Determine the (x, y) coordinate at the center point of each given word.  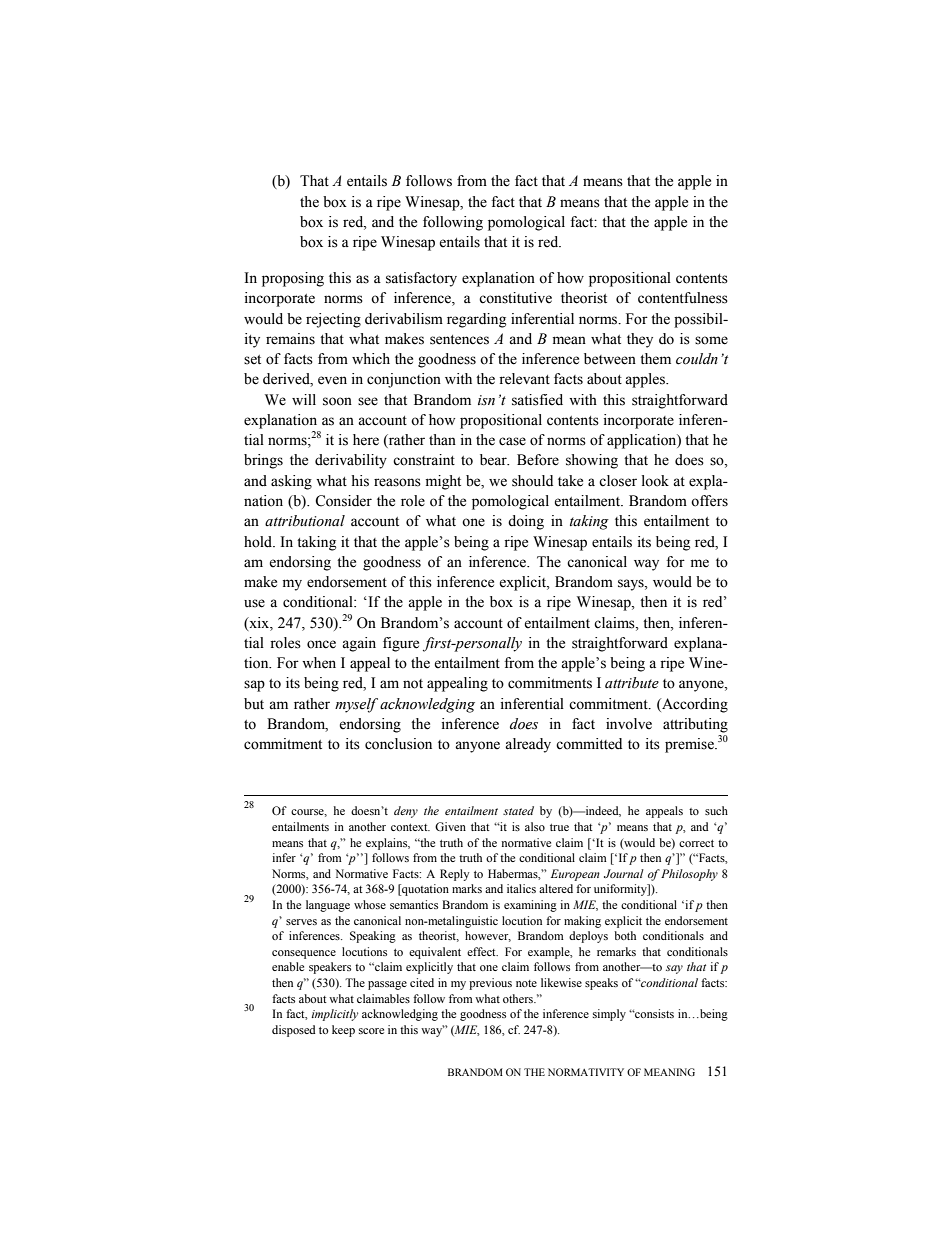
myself (356, 705)
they (640, 340)
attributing (695, 725)
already (528, 745)
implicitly (334, 1015)
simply (609, 1015)
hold (259, 542)
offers (709, 501)
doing (526, 522)
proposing (293, 279)
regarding (476, 320)
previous (490, 984)
